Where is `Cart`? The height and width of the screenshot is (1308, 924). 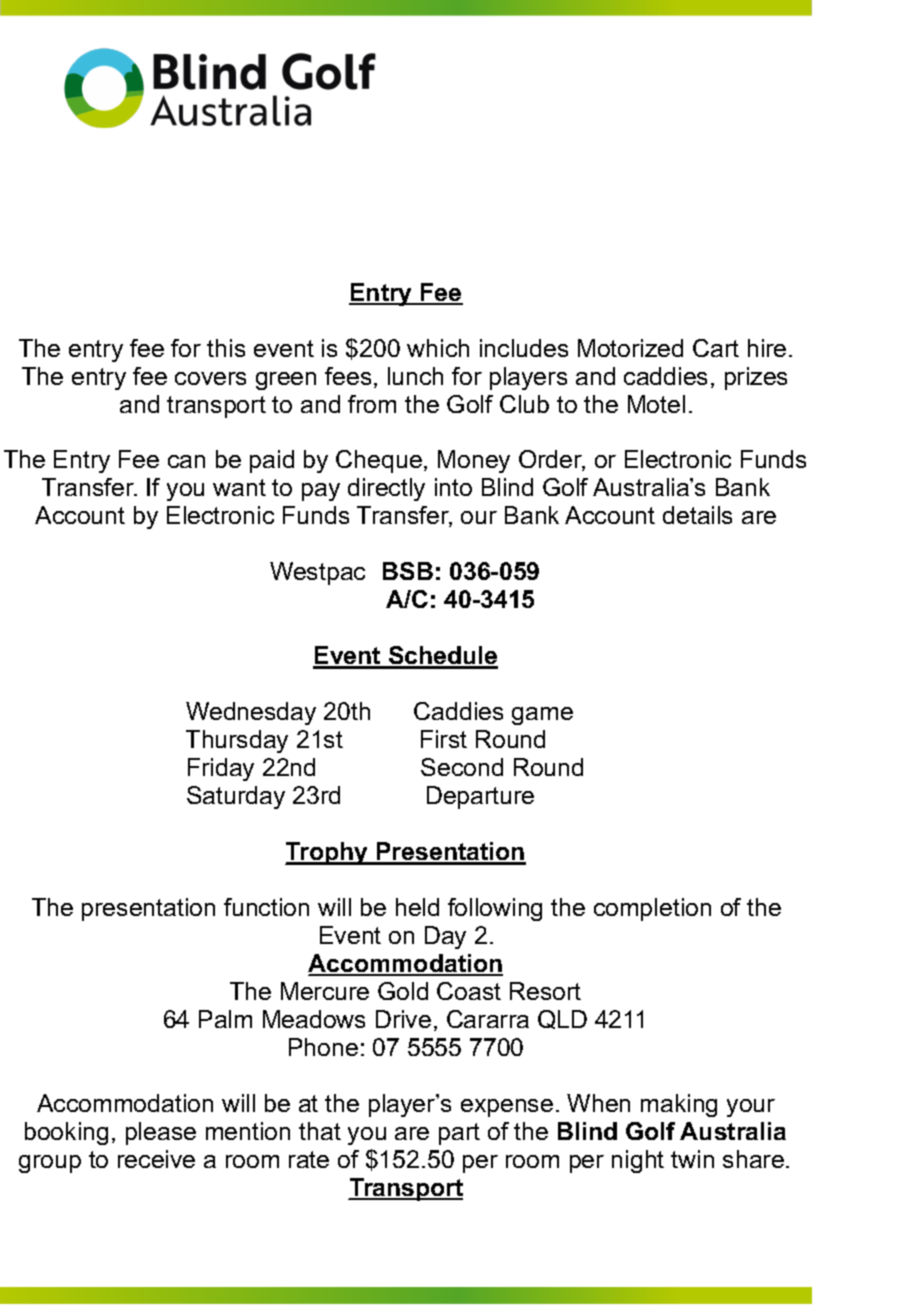
Cart is located at coordinates (716, 348).
